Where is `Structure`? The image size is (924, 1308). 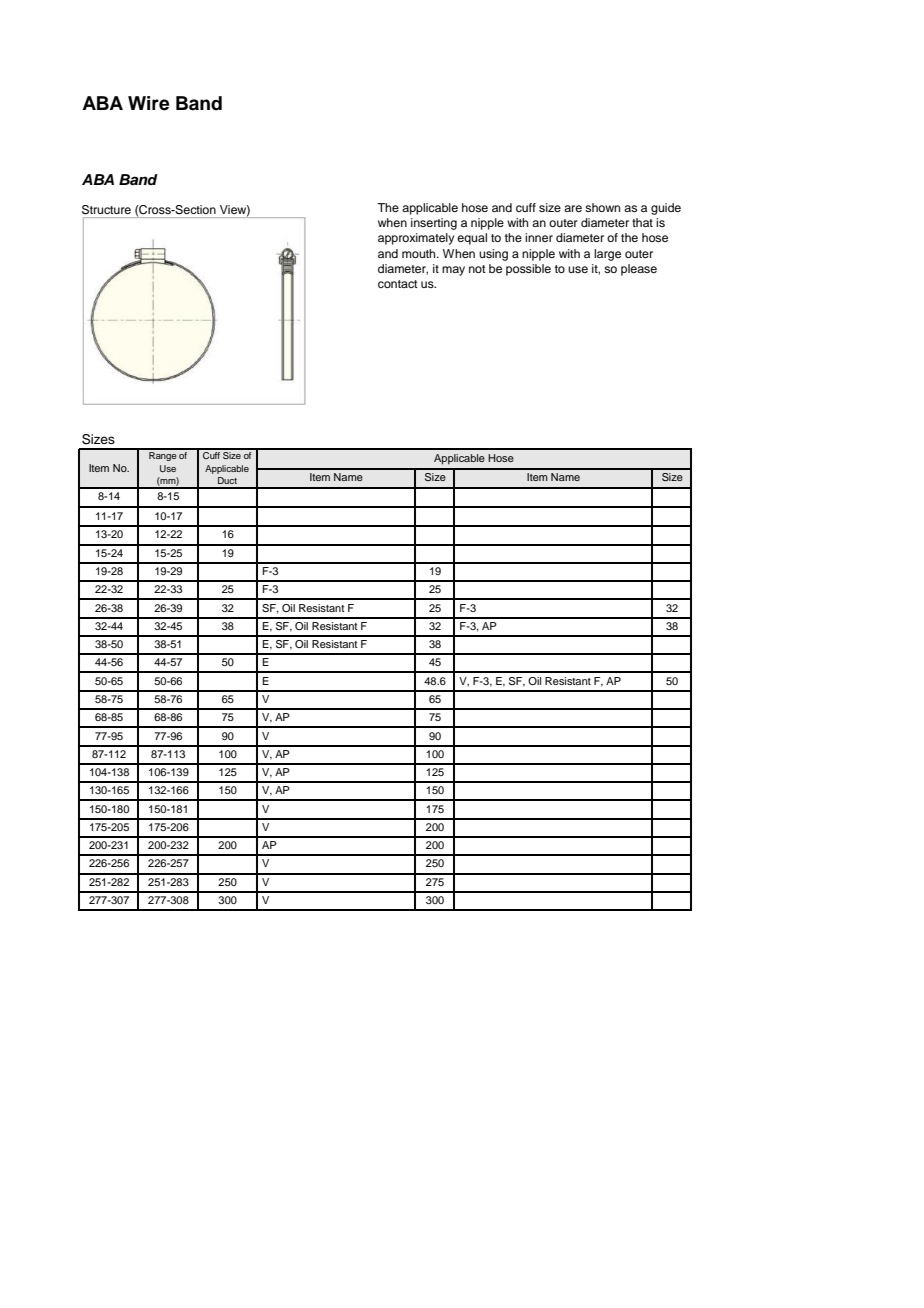 Structure is located at coordinates (106, 210).
